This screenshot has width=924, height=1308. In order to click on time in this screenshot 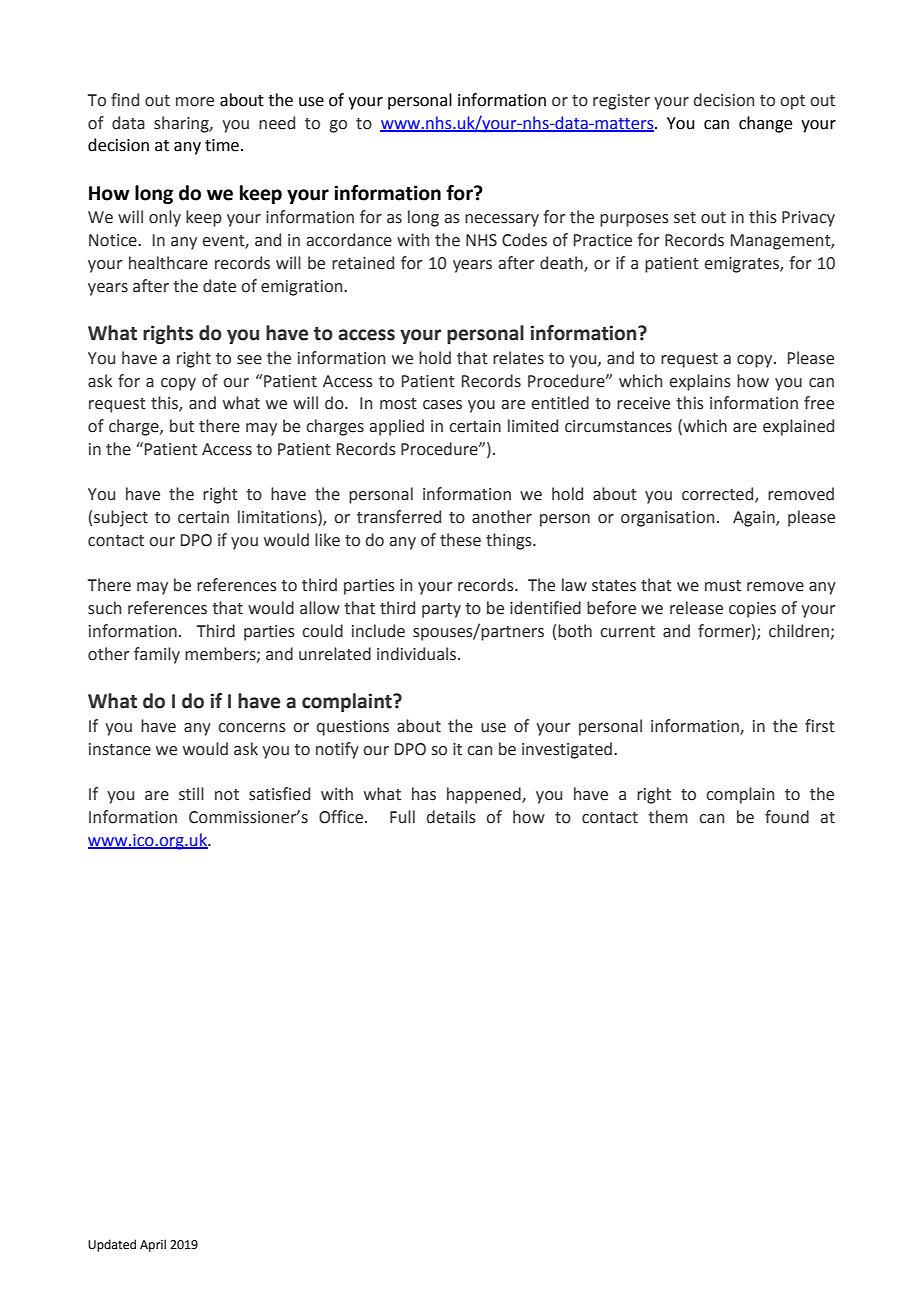, I will do `click(223, 145)`.
